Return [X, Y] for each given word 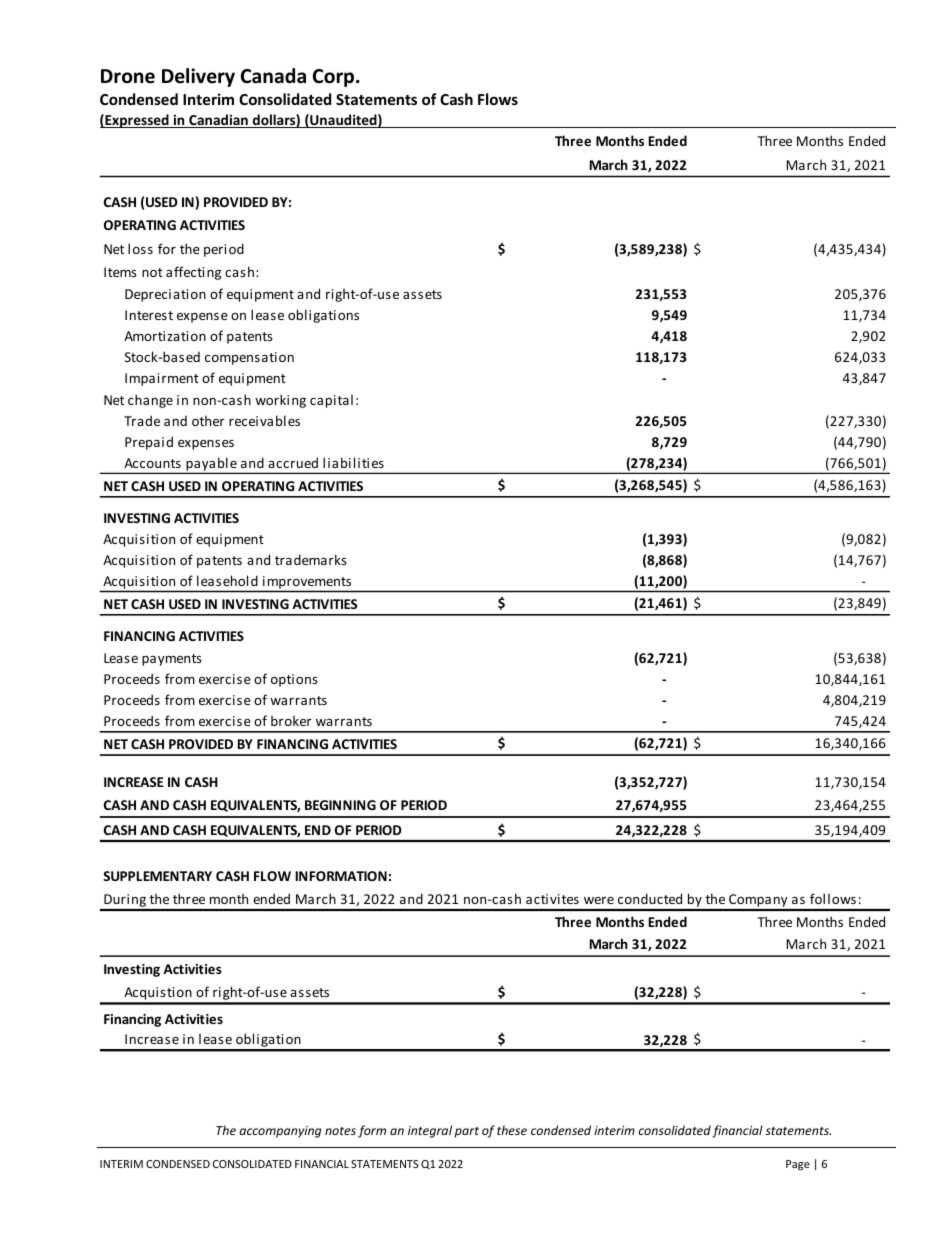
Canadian [218, 121]
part [467, 1132]
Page [798, 1165]
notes [340, 1131]
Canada [273, 76]
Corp [335, 78]
